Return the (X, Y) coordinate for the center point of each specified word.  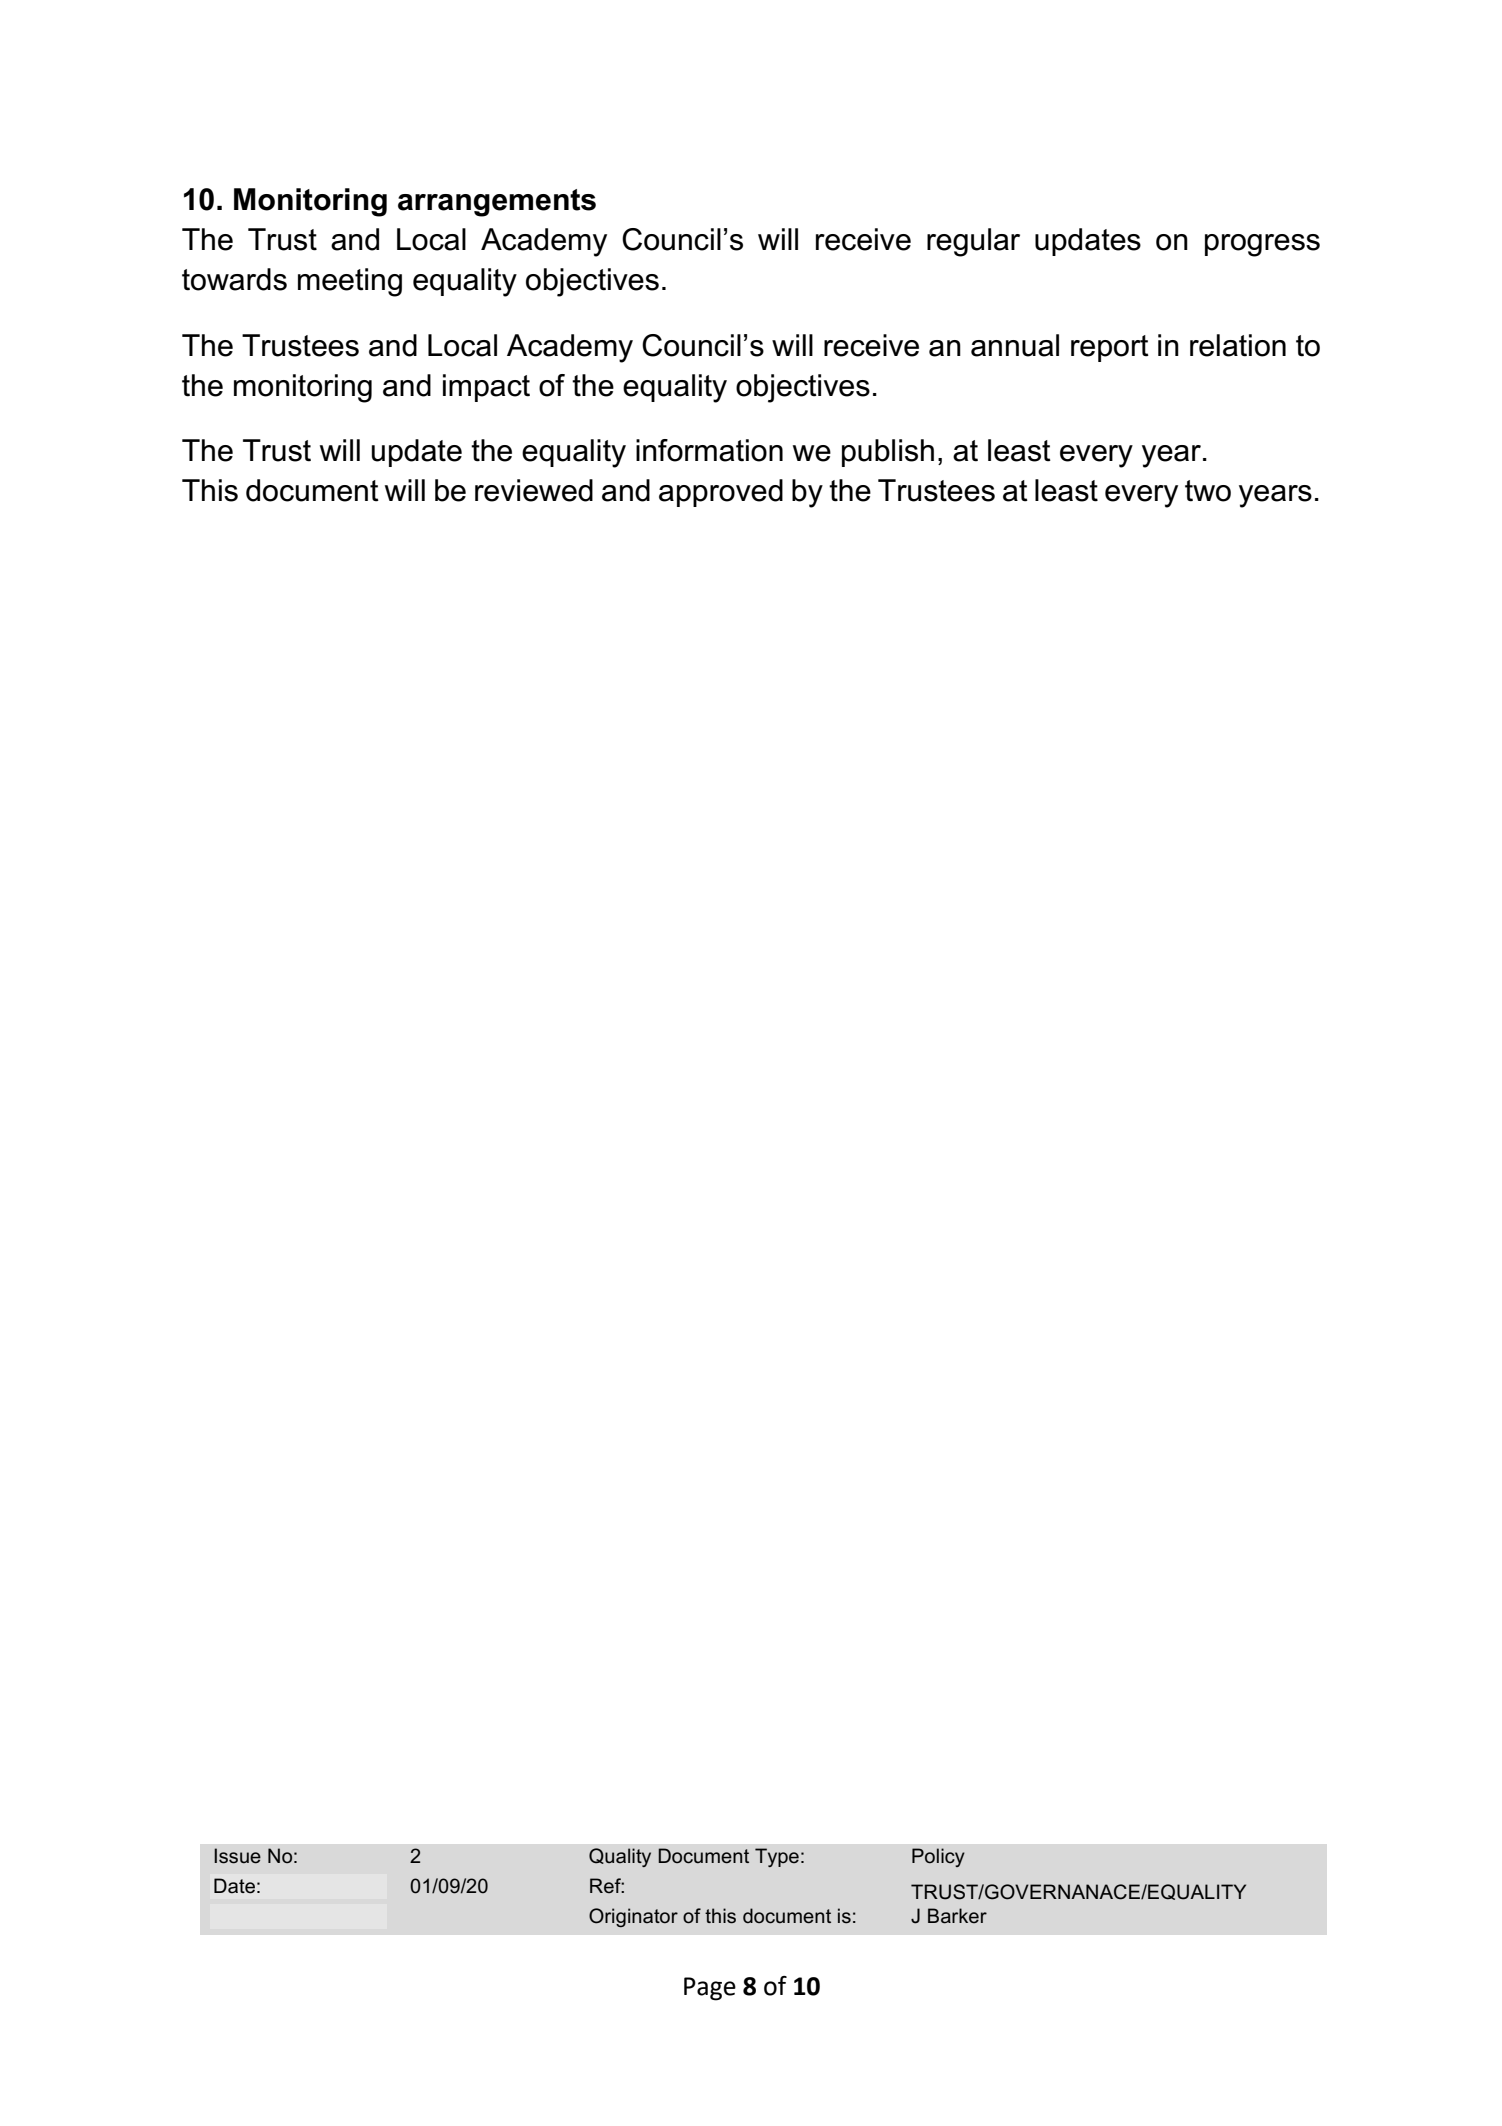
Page (710, 1989)
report (1110, 348)
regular (973, 242)
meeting (350, 282)
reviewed (534, 490)
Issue (237, 1856)
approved (721, 493)
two (1208, 491)
